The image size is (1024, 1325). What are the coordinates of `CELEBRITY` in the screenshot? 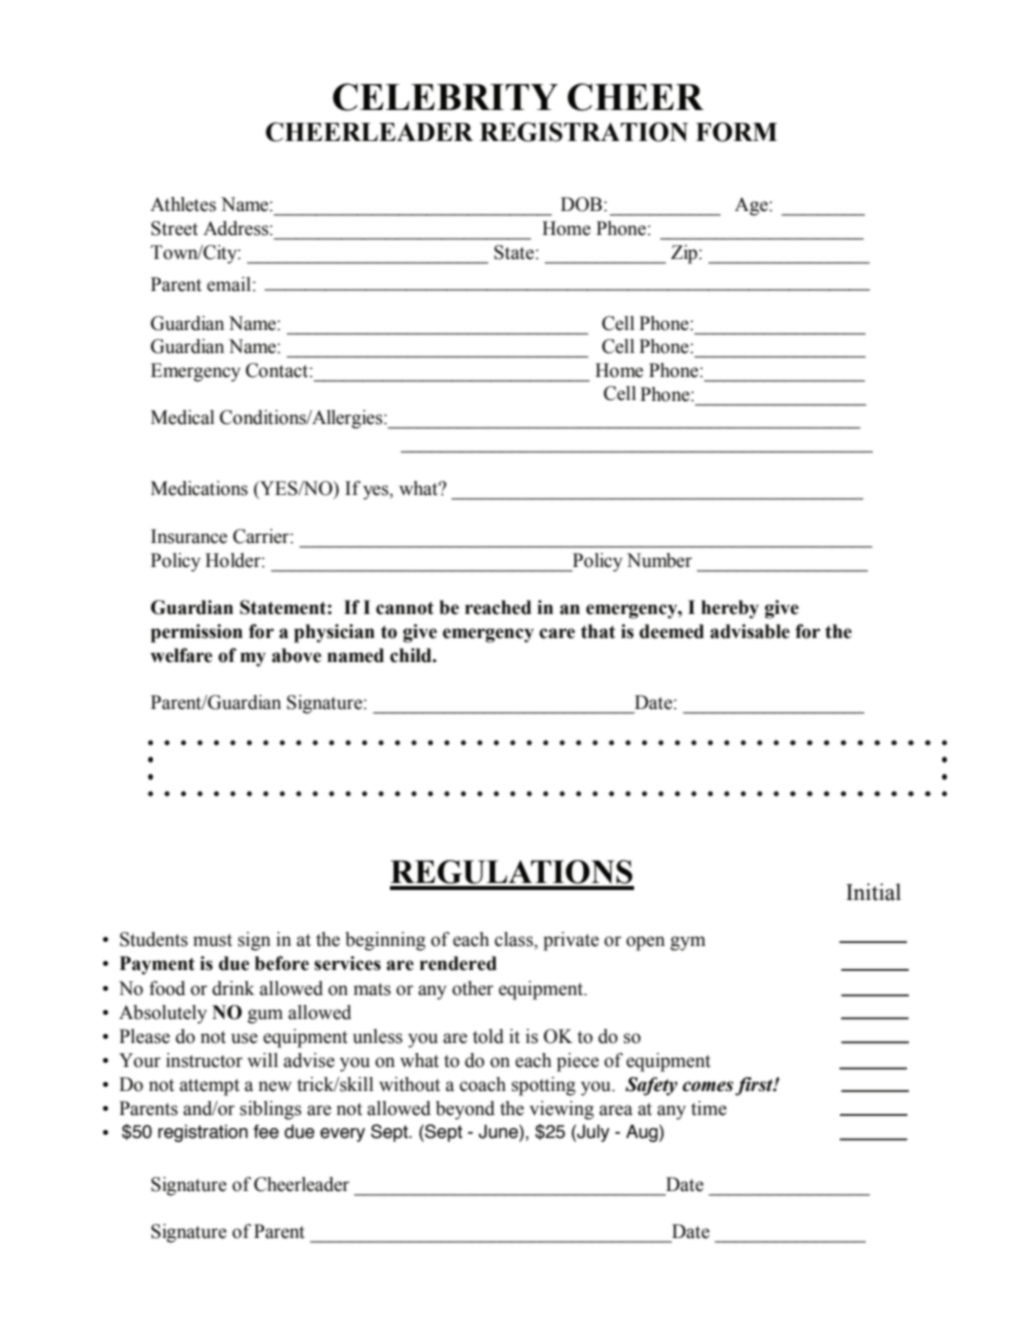 It's located at (445, 97).
